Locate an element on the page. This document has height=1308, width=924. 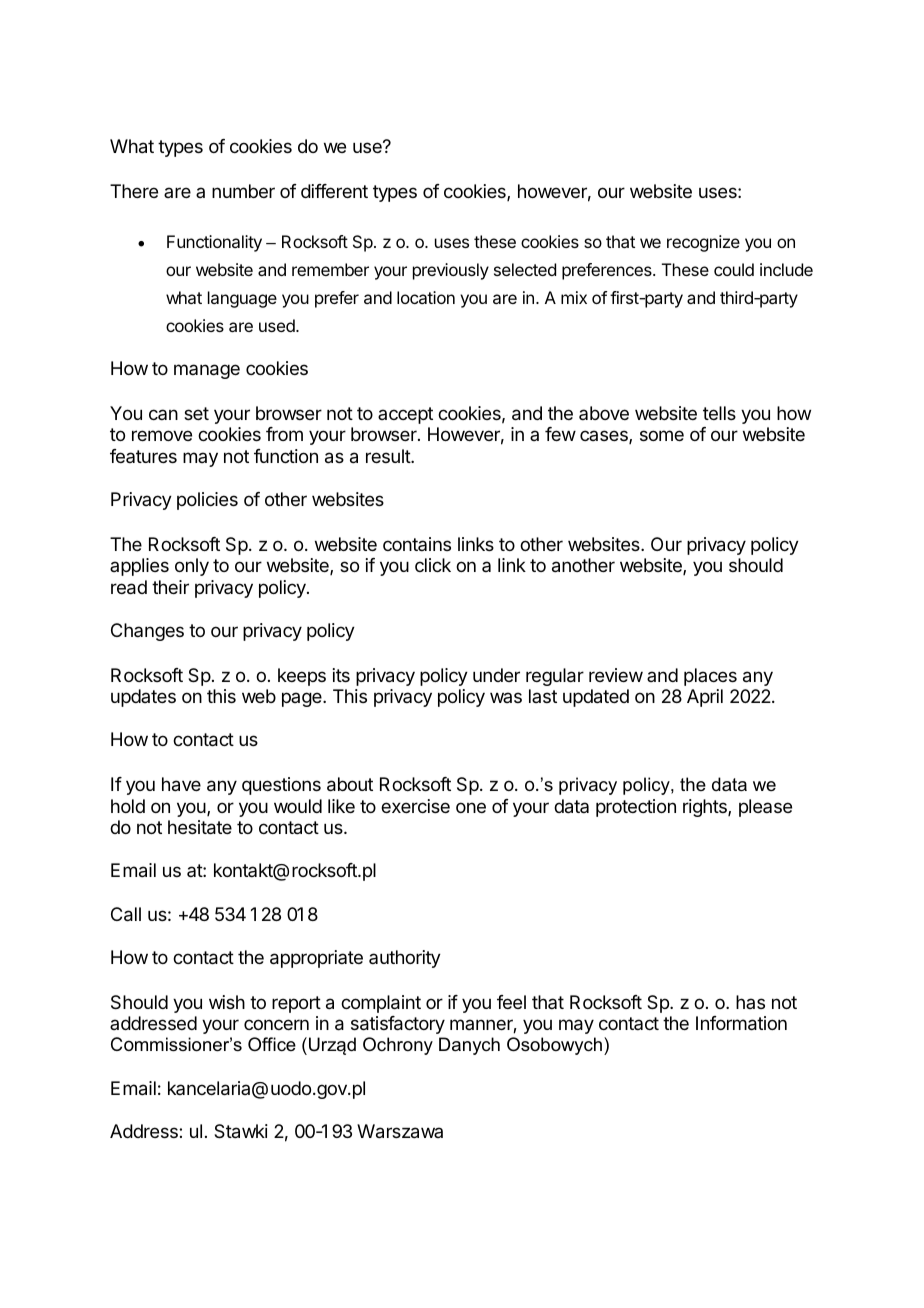
recognize is located at coordinates (703, 243).
